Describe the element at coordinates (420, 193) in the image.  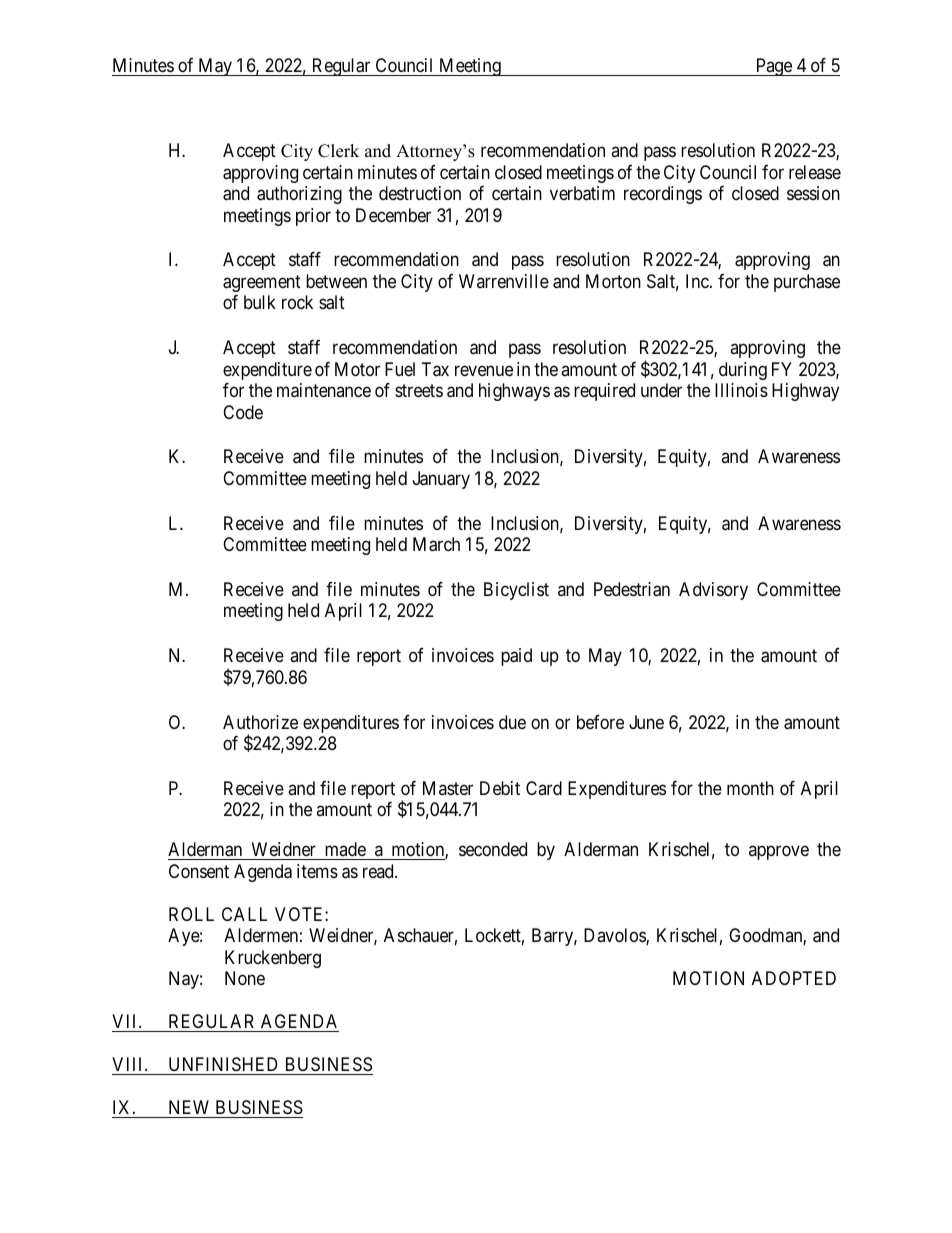
I see `destruction` at that location.
